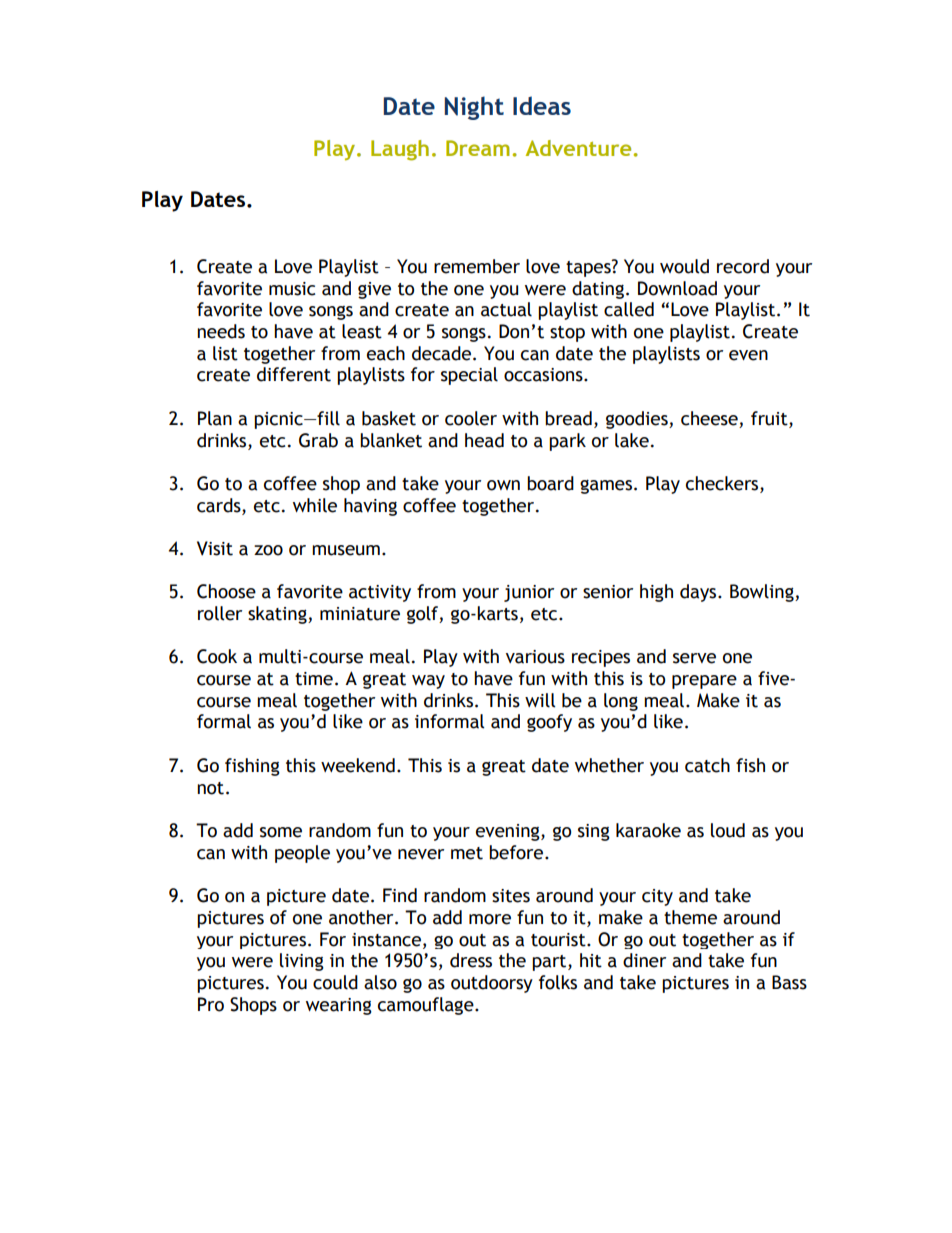  What do you see at coordinates (400, 150) in the screenshot?
I see `Laugh` at bounding box center [400, 150].
